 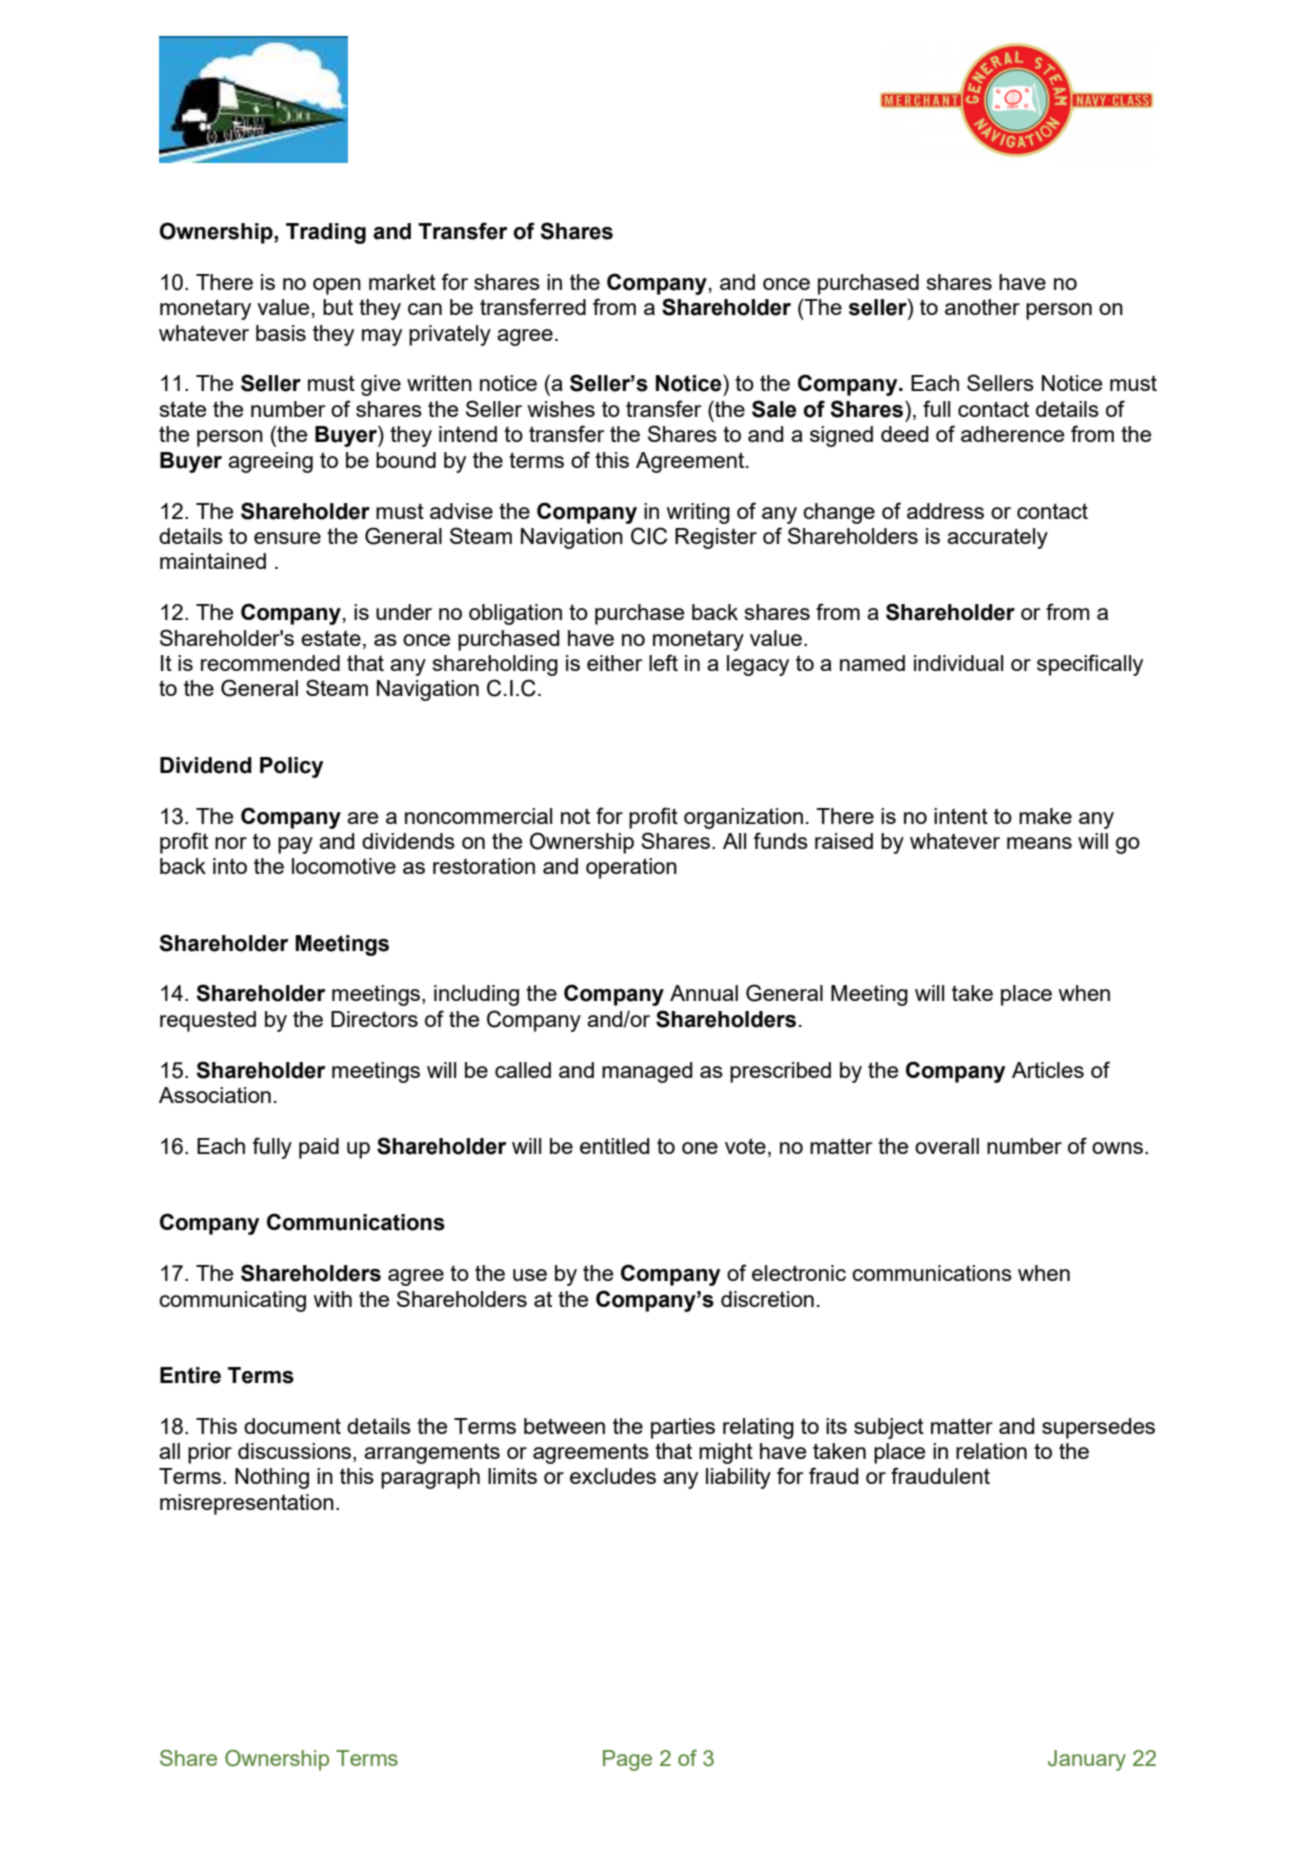 I want to click on Annual, so click(x=704, y=993).
